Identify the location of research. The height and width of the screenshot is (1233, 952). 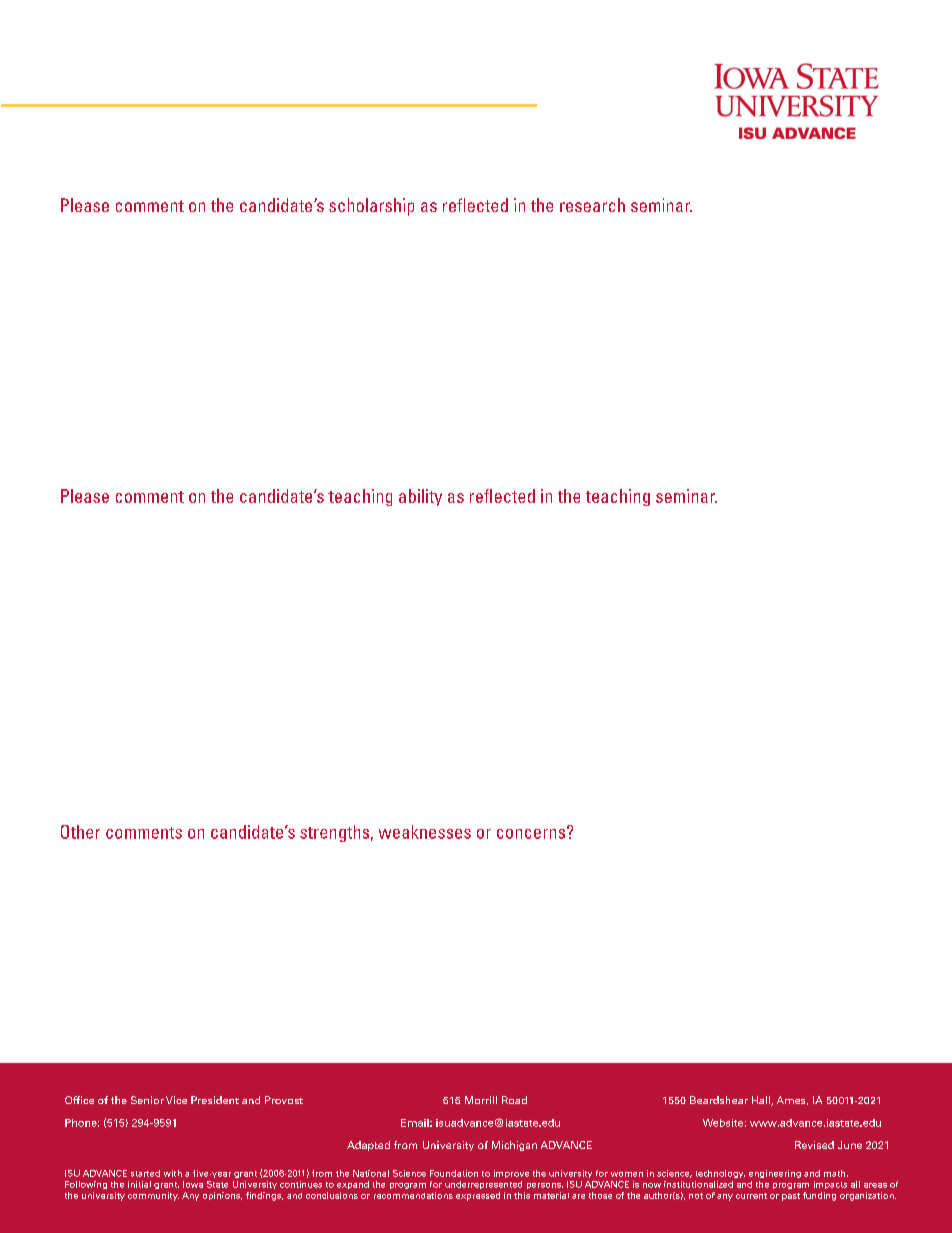
(592, 205).
